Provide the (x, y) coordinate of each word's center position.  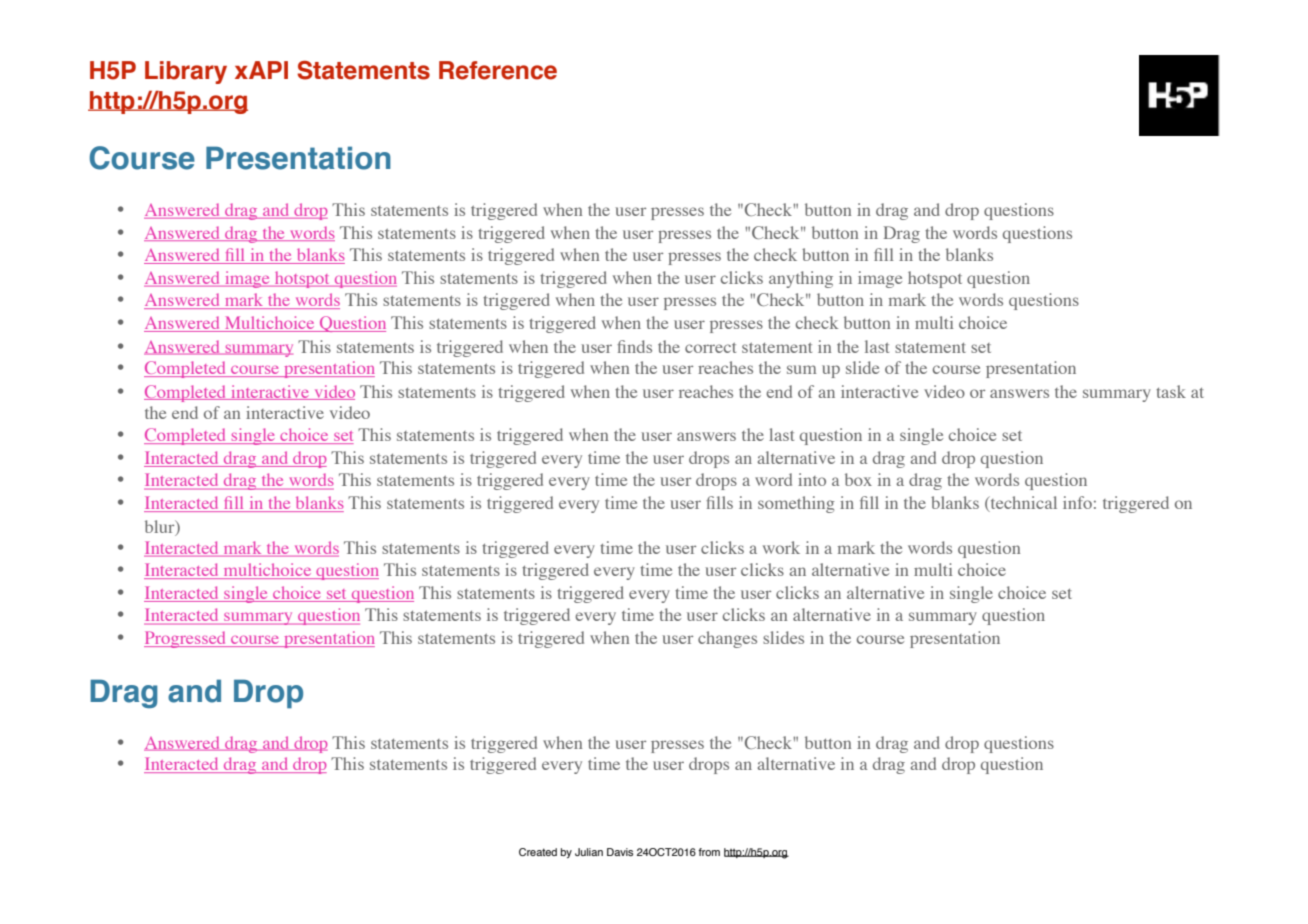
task (1171, 391)
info (1077, 502)
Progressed (186, 639)
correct (710, 348)
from (709, 852)
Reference (498, 70)
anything (801, 279)
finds (634, 346)
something (796, 504)
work (781, 547)
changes (727, 639)
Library (186, 72)
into (812, 479)
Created (538, 852)
